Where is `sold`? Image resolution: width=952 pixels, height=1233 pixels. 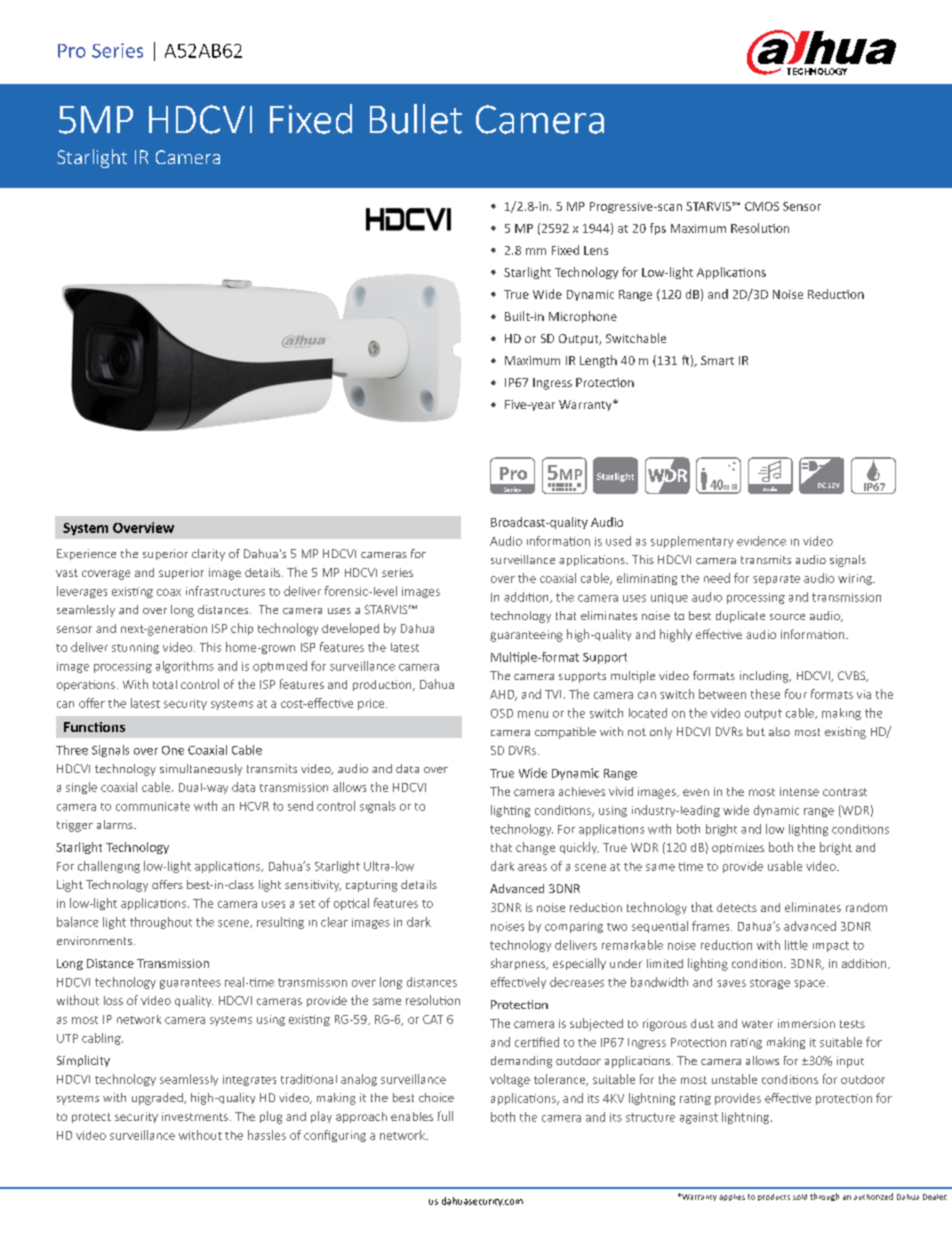 sold is located at coordinates (800, 1197).
